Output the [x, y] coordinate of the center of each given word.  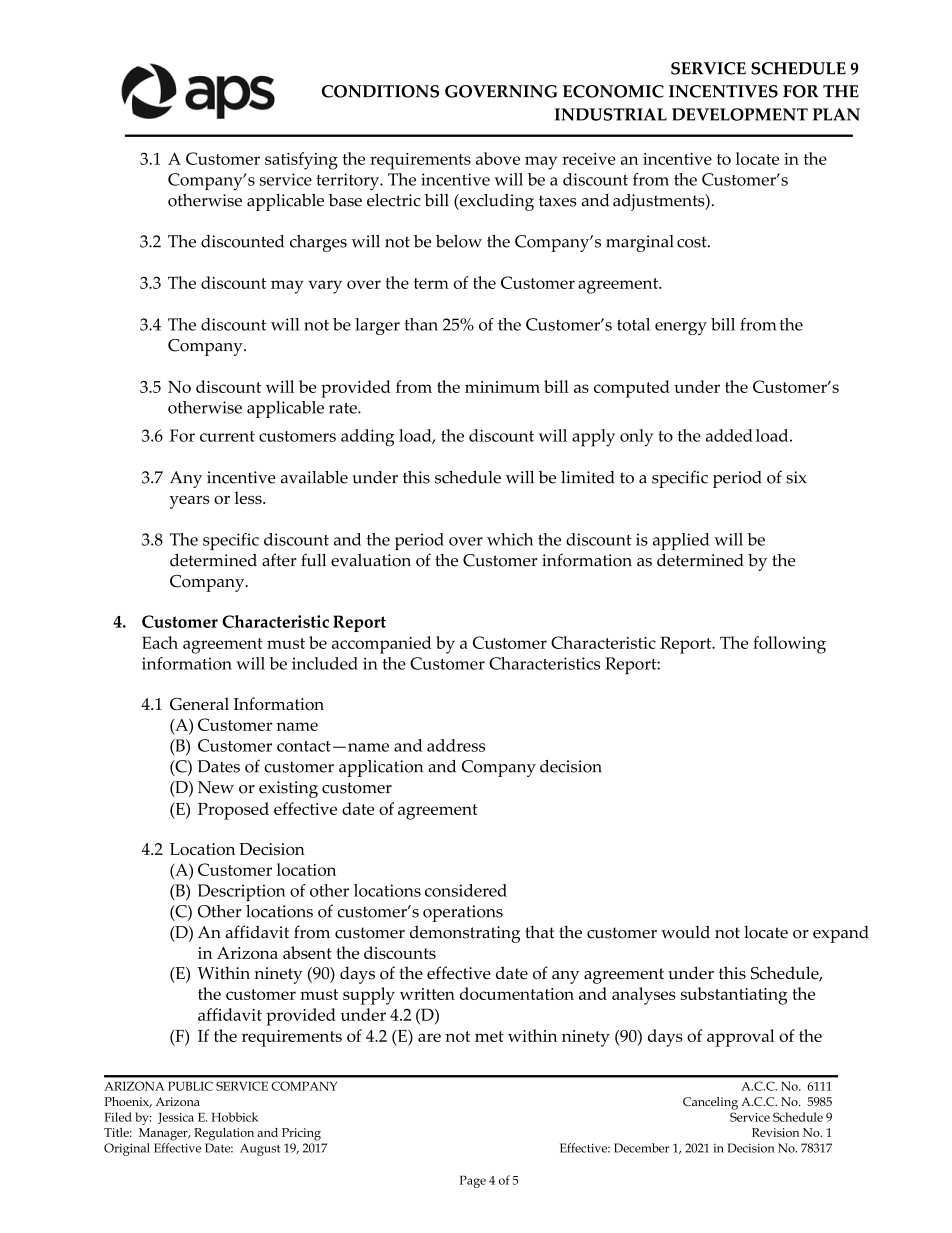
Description [242, 892]
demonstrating [465, 934]
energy [681, 328]
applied [681, 541]
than [421, 324]
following [789, 645]
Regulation [224, 1134]
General [199, 704]
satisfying [301, 161]
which [510, 539]
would [685, 932]
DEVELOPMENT [740, 114]
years [190, 502]
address [456, 745]
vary [325, 287]
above [498, 158]
